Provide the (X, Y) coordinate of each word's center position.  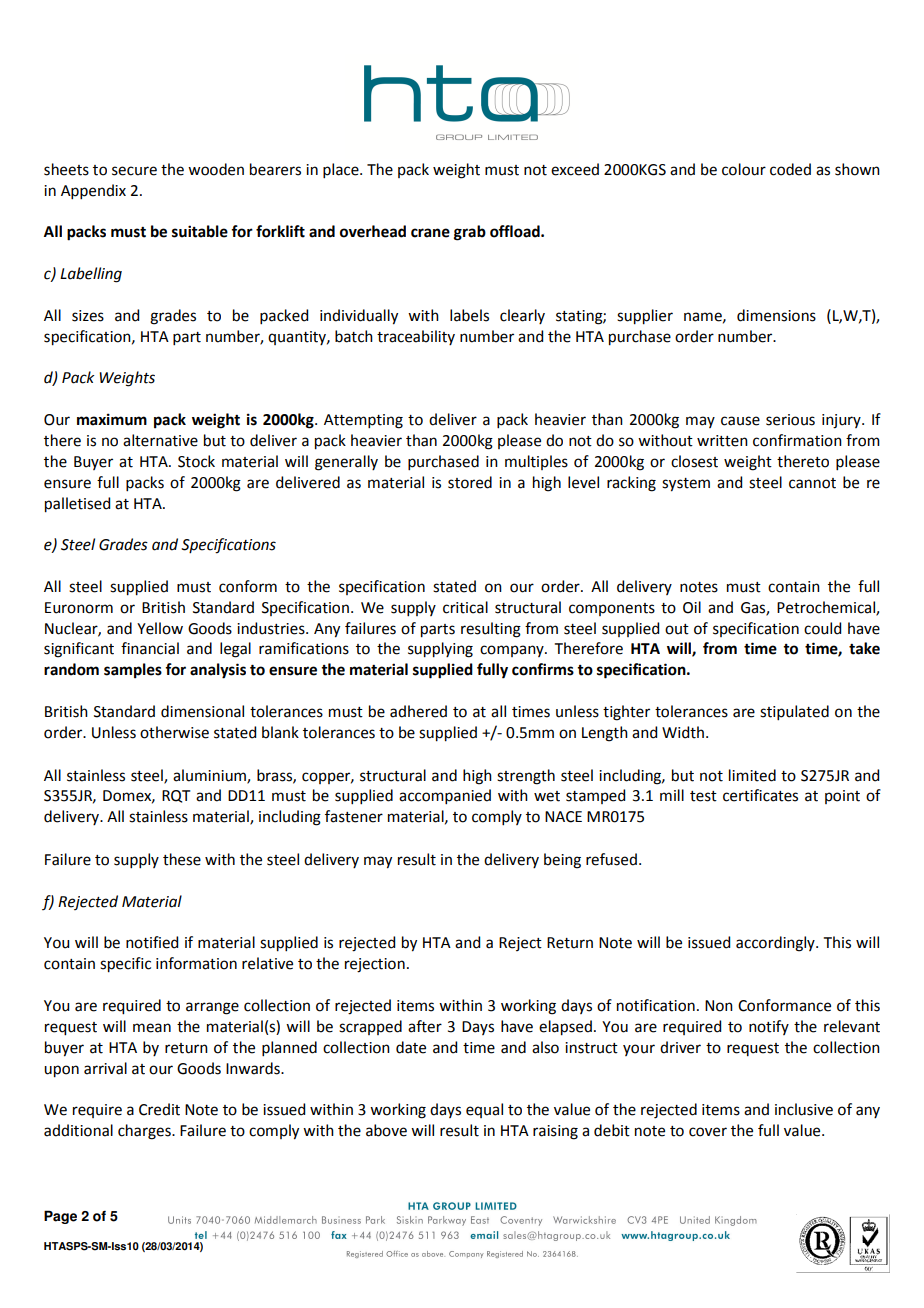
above (386, 1130)
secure (134, 171)
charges (145, 1132)
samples (133, 671)
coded (790, 169)
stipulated (794, 712)
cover (708, 1132)
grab (470, 233)
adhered (418, 711)
